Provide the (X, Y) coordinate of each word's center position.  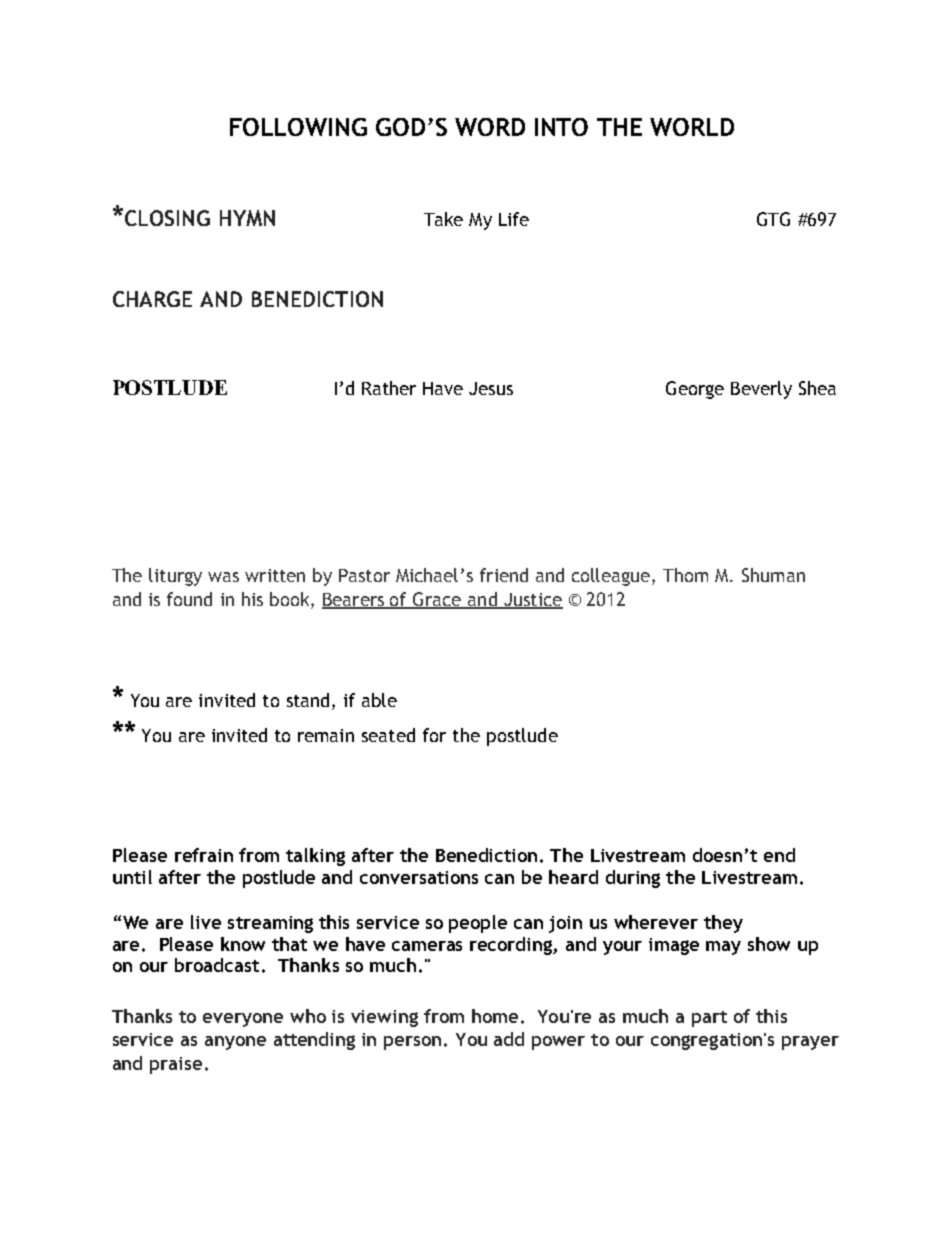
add (509, 1039)
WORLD (692, 127)
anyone (235, 1043)
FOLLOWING (298, 127)
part (709, 1019)
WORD (490, 127)
